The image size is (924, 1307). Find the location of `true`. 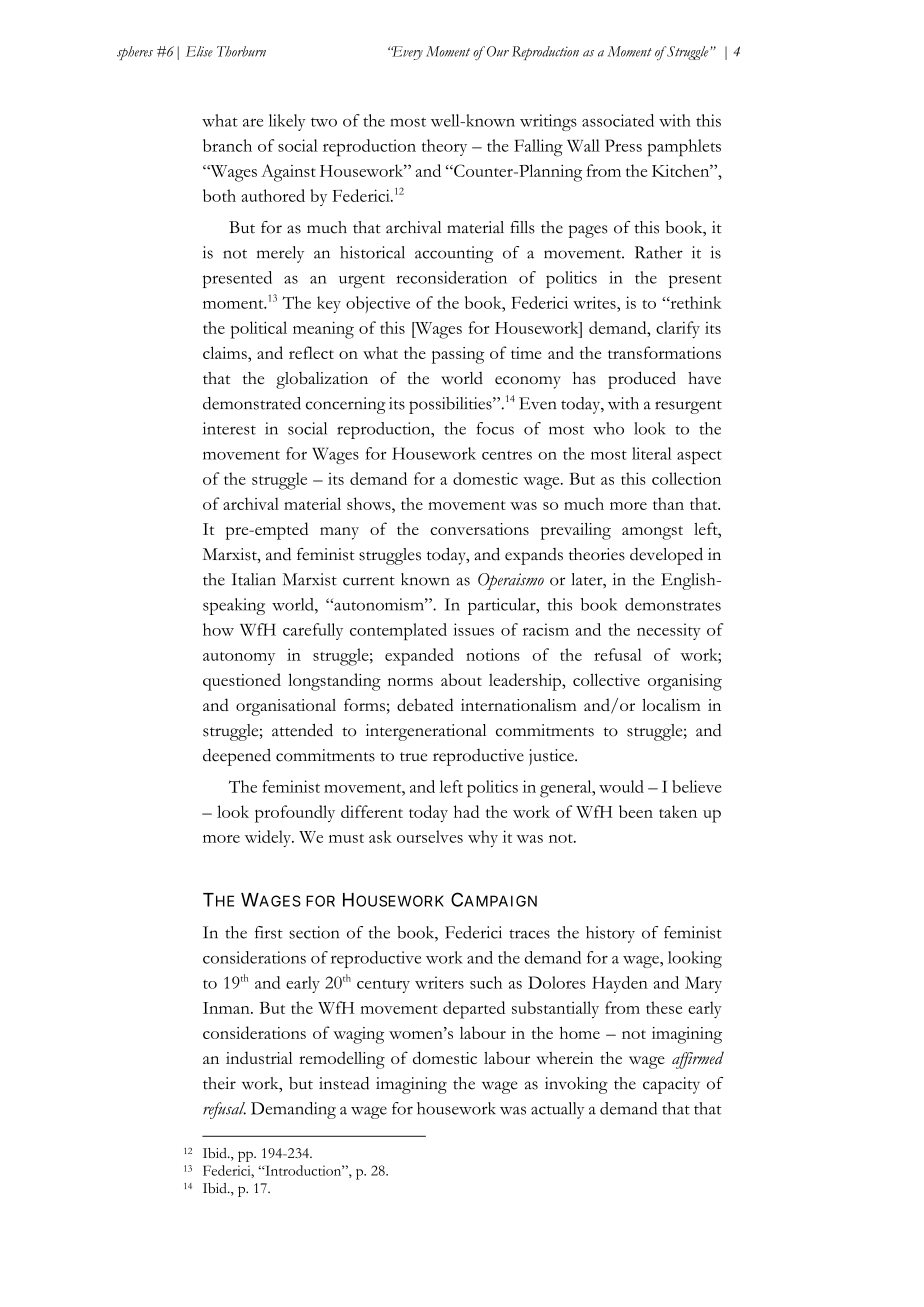

true is located at coordinates (413, 757).
